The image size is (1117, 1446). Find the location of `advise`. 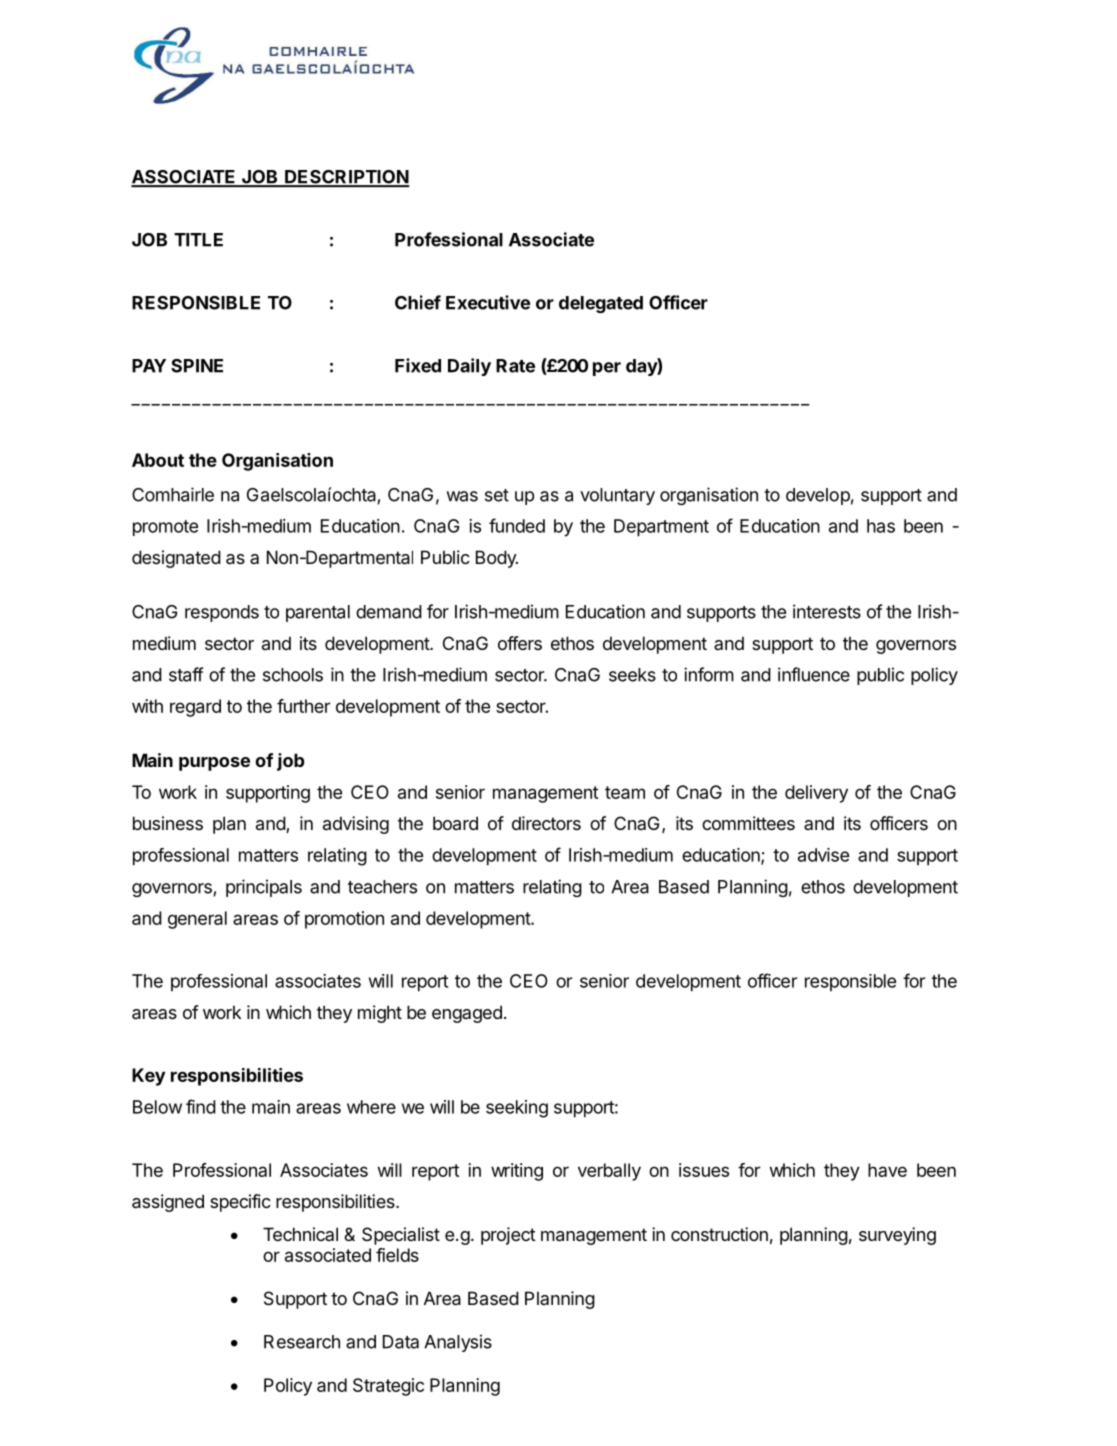

advise is located at coordinates (823, 855).
